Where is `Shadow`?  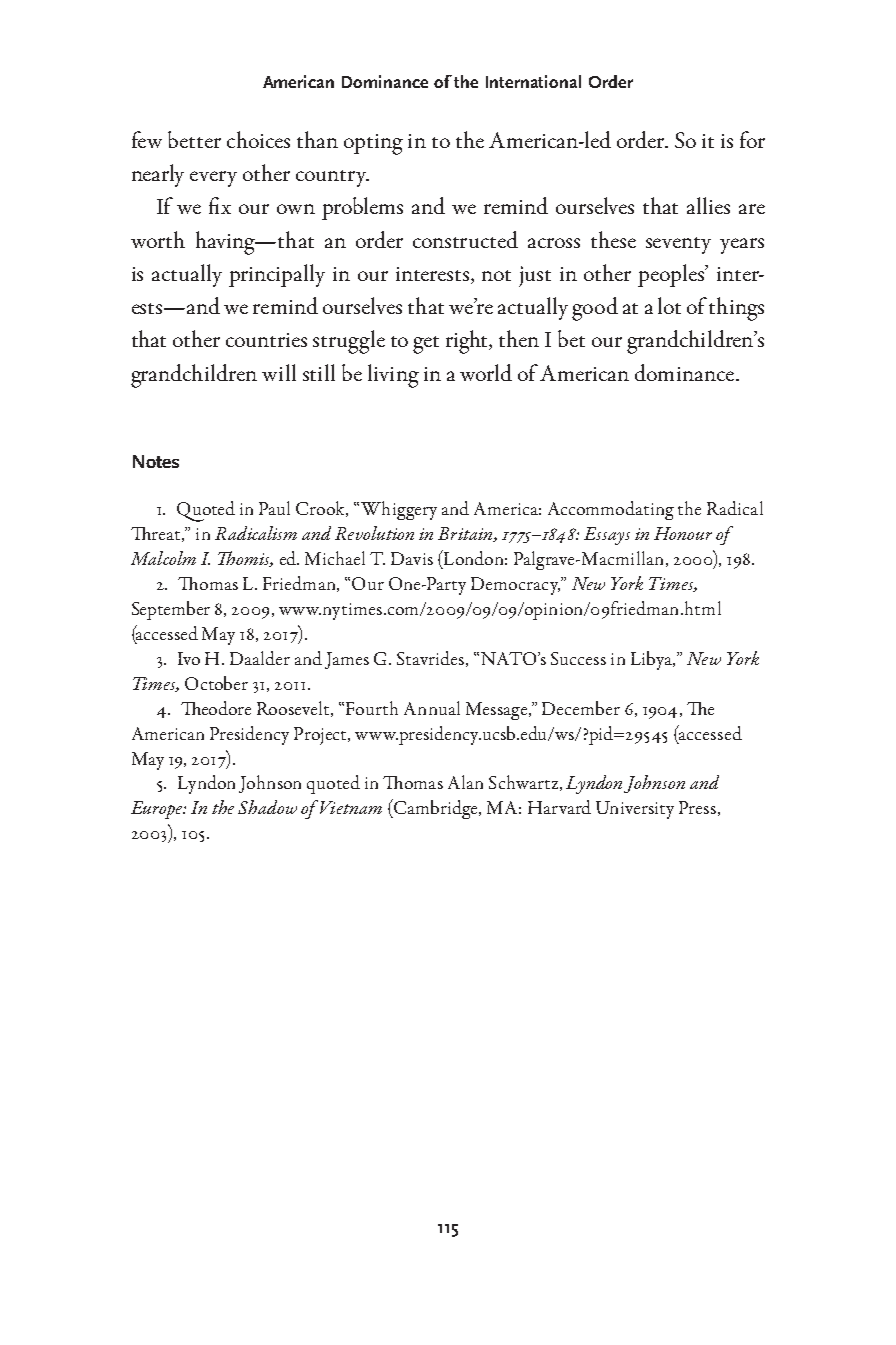
Shadow is located at coordinates (267, 807).
